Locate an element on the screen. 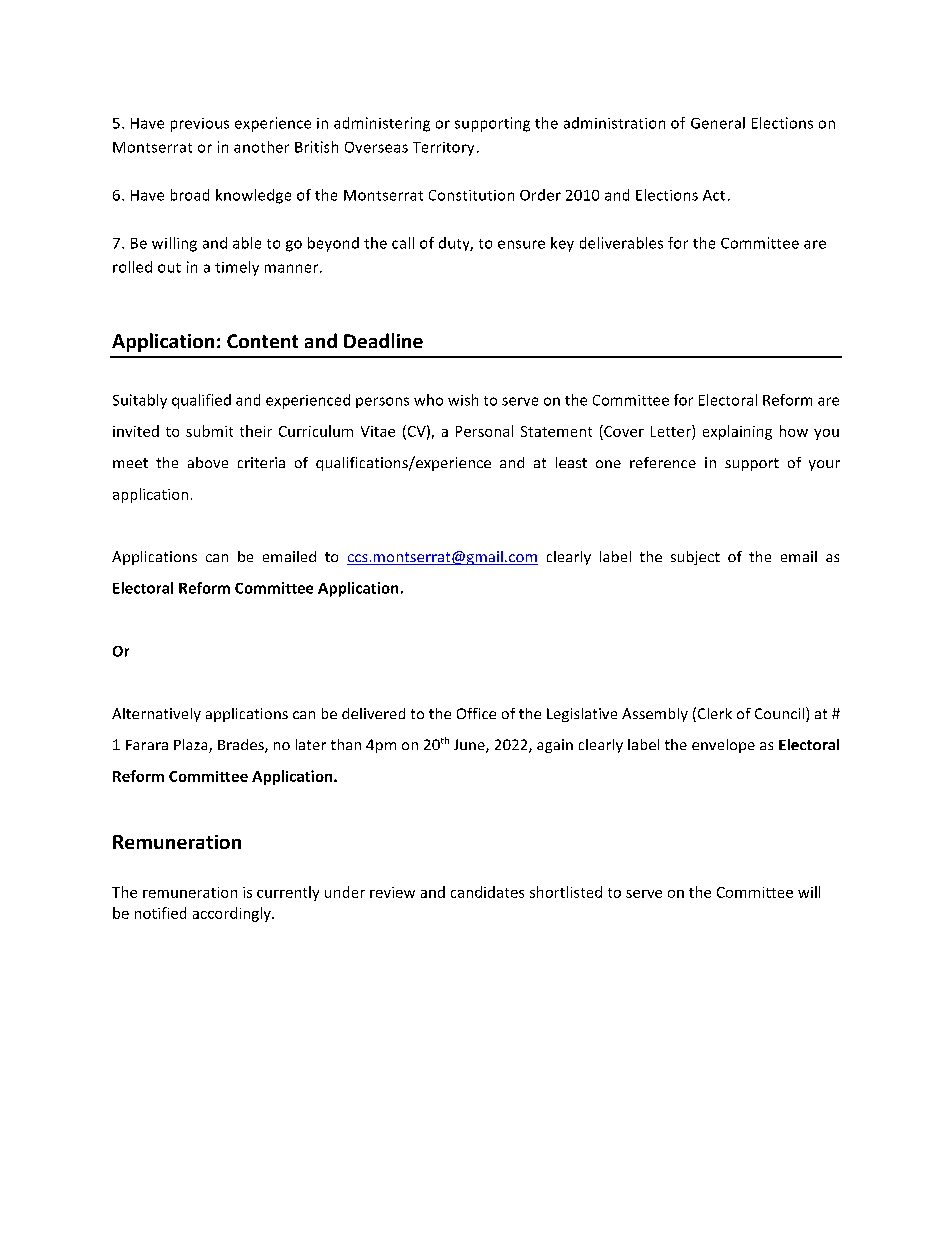 This screenshot has height=1233, width=952. previous is located at coordinates (200, 125).
